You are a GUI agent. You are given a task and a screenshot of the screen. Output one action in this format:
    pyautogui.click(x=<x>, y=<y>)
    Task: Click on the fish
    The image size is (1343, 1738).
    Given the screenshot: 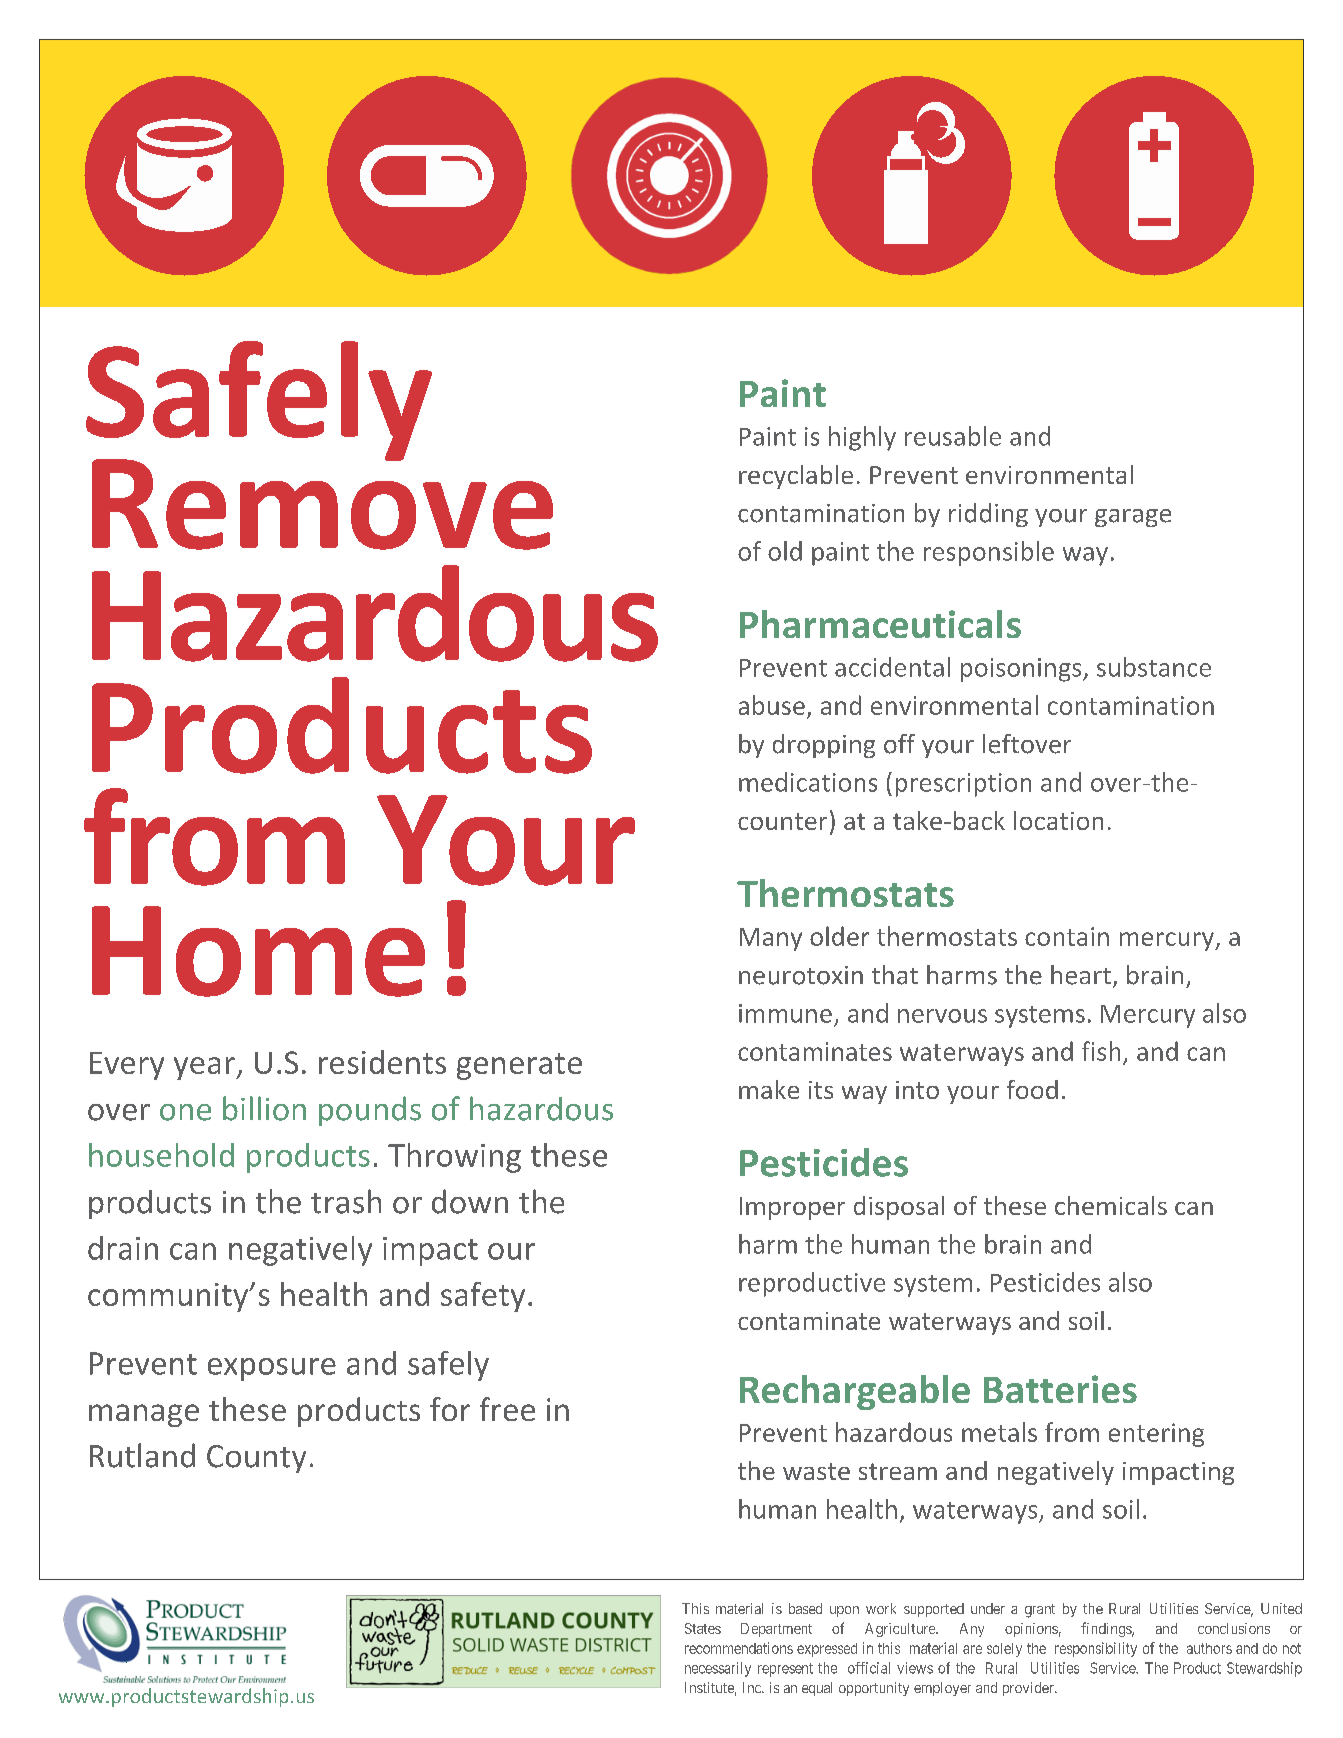 What is the action you would take?
    pyautogui.click(x=1101, y=1051)
